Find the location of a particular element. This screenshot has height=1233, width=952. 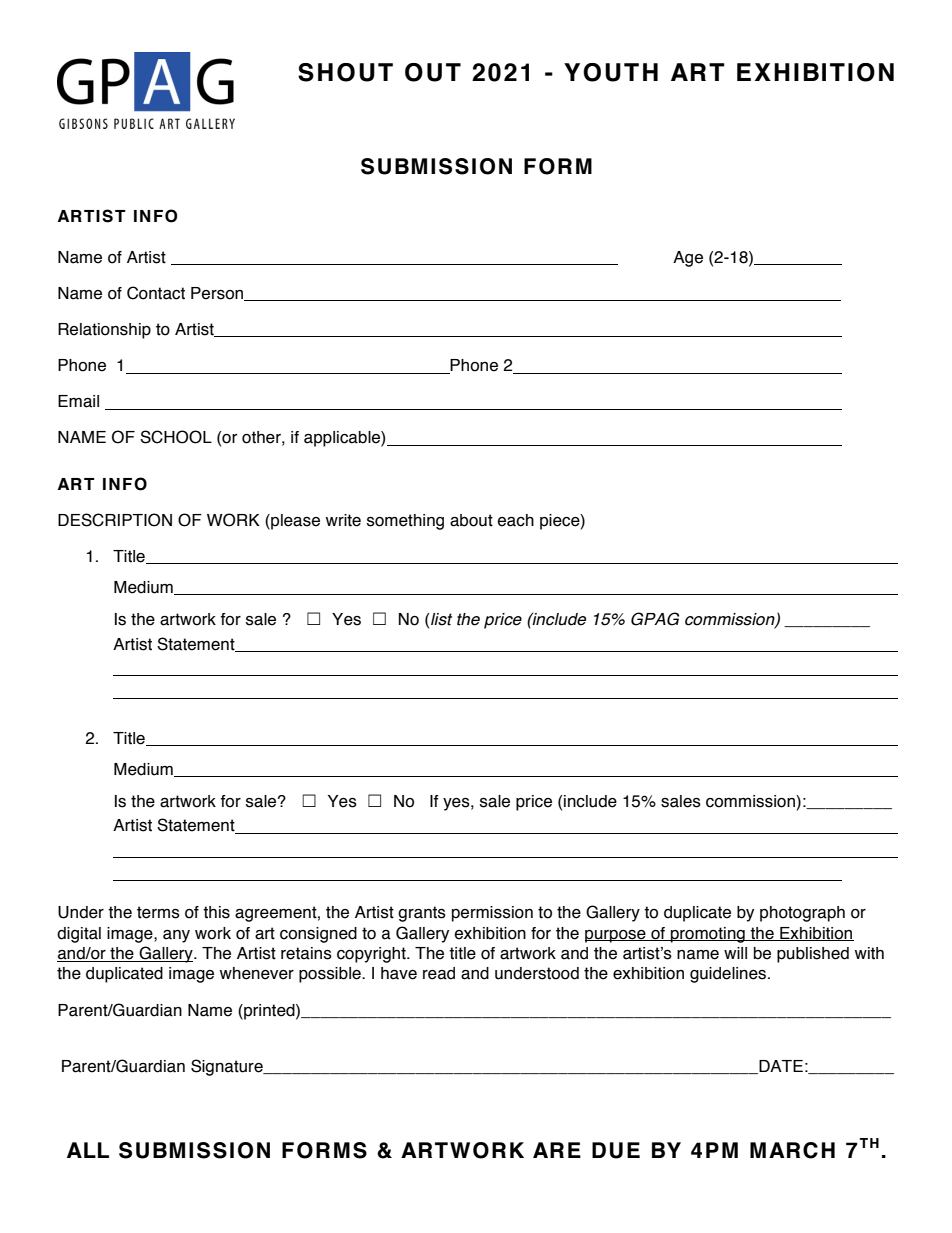

permission is located at coordinates (492, 914).
